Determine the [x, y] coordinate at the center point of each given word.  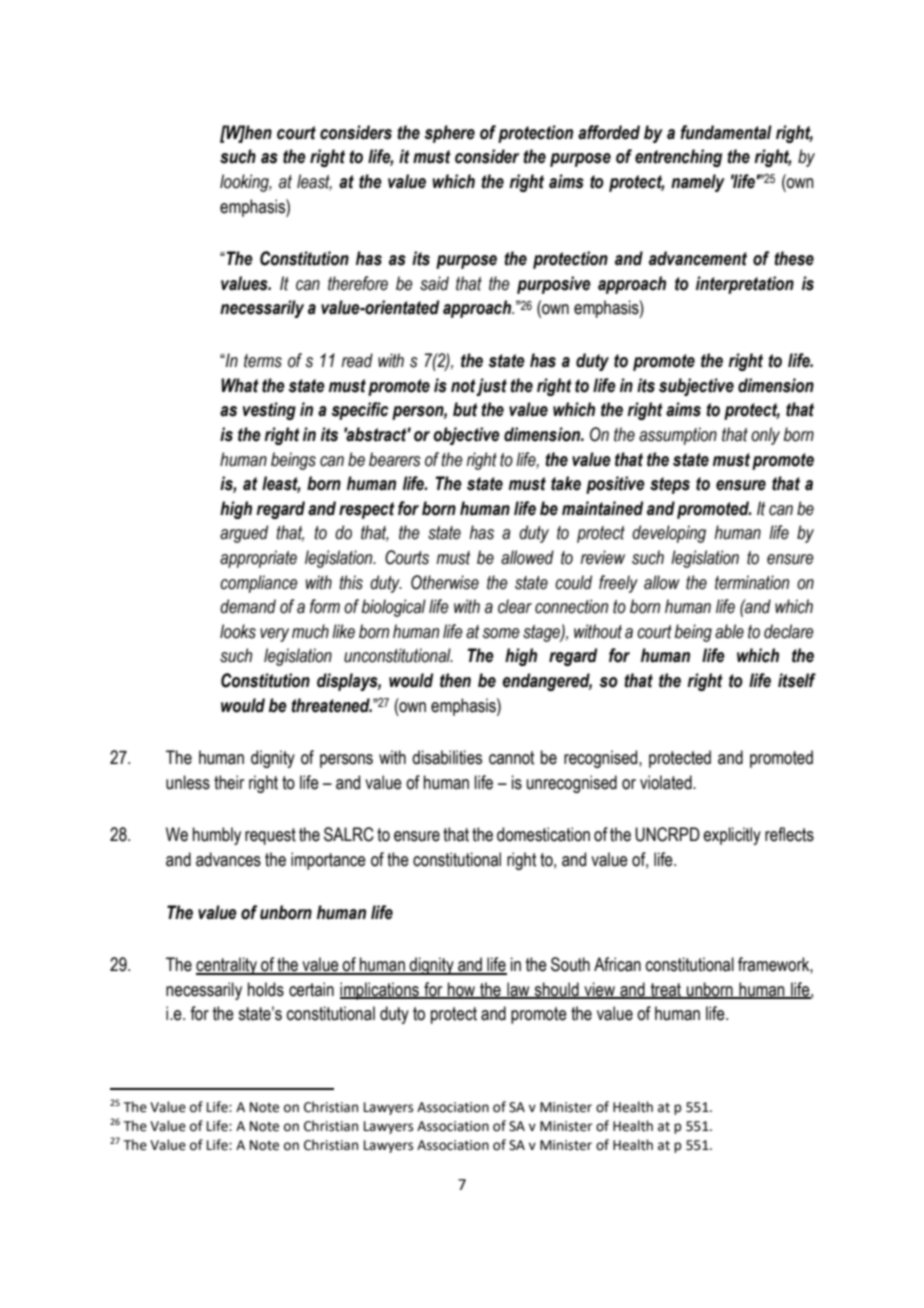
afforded [609, 132]
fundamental [726, 132]
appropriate [258, 559]
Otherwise [445, 582]
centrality [228, 966]
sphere [449, 134]
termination [752, 582]
